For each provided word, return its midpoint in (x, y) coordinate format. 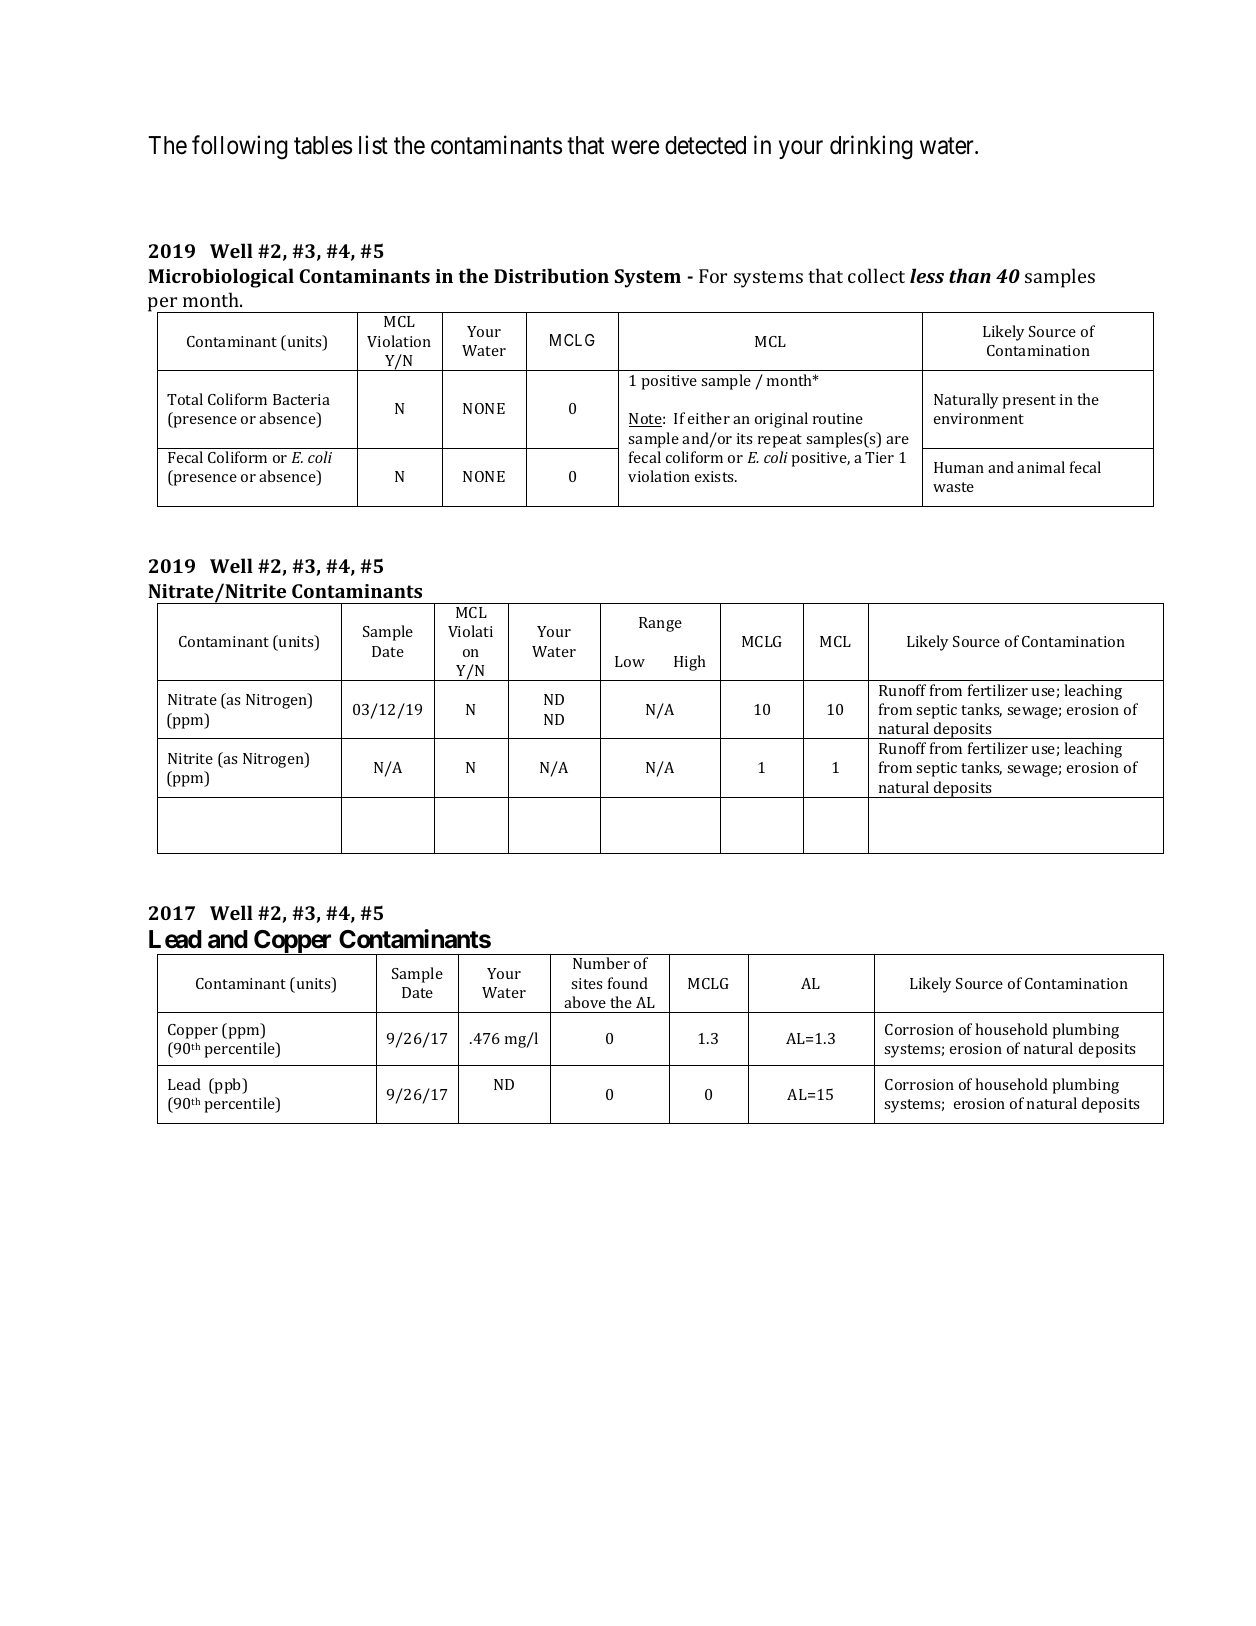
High (690, 663)
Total (185, 399)
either (709, 418)
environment (979, 418)
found (628, 983)
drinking (871, 147)
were (635, 148)
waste (953, 487)
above (585, 1002)
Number (601, 963)
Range (660, 624)
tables (323, 145)
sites (586, 983)
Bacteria (301, 399)
